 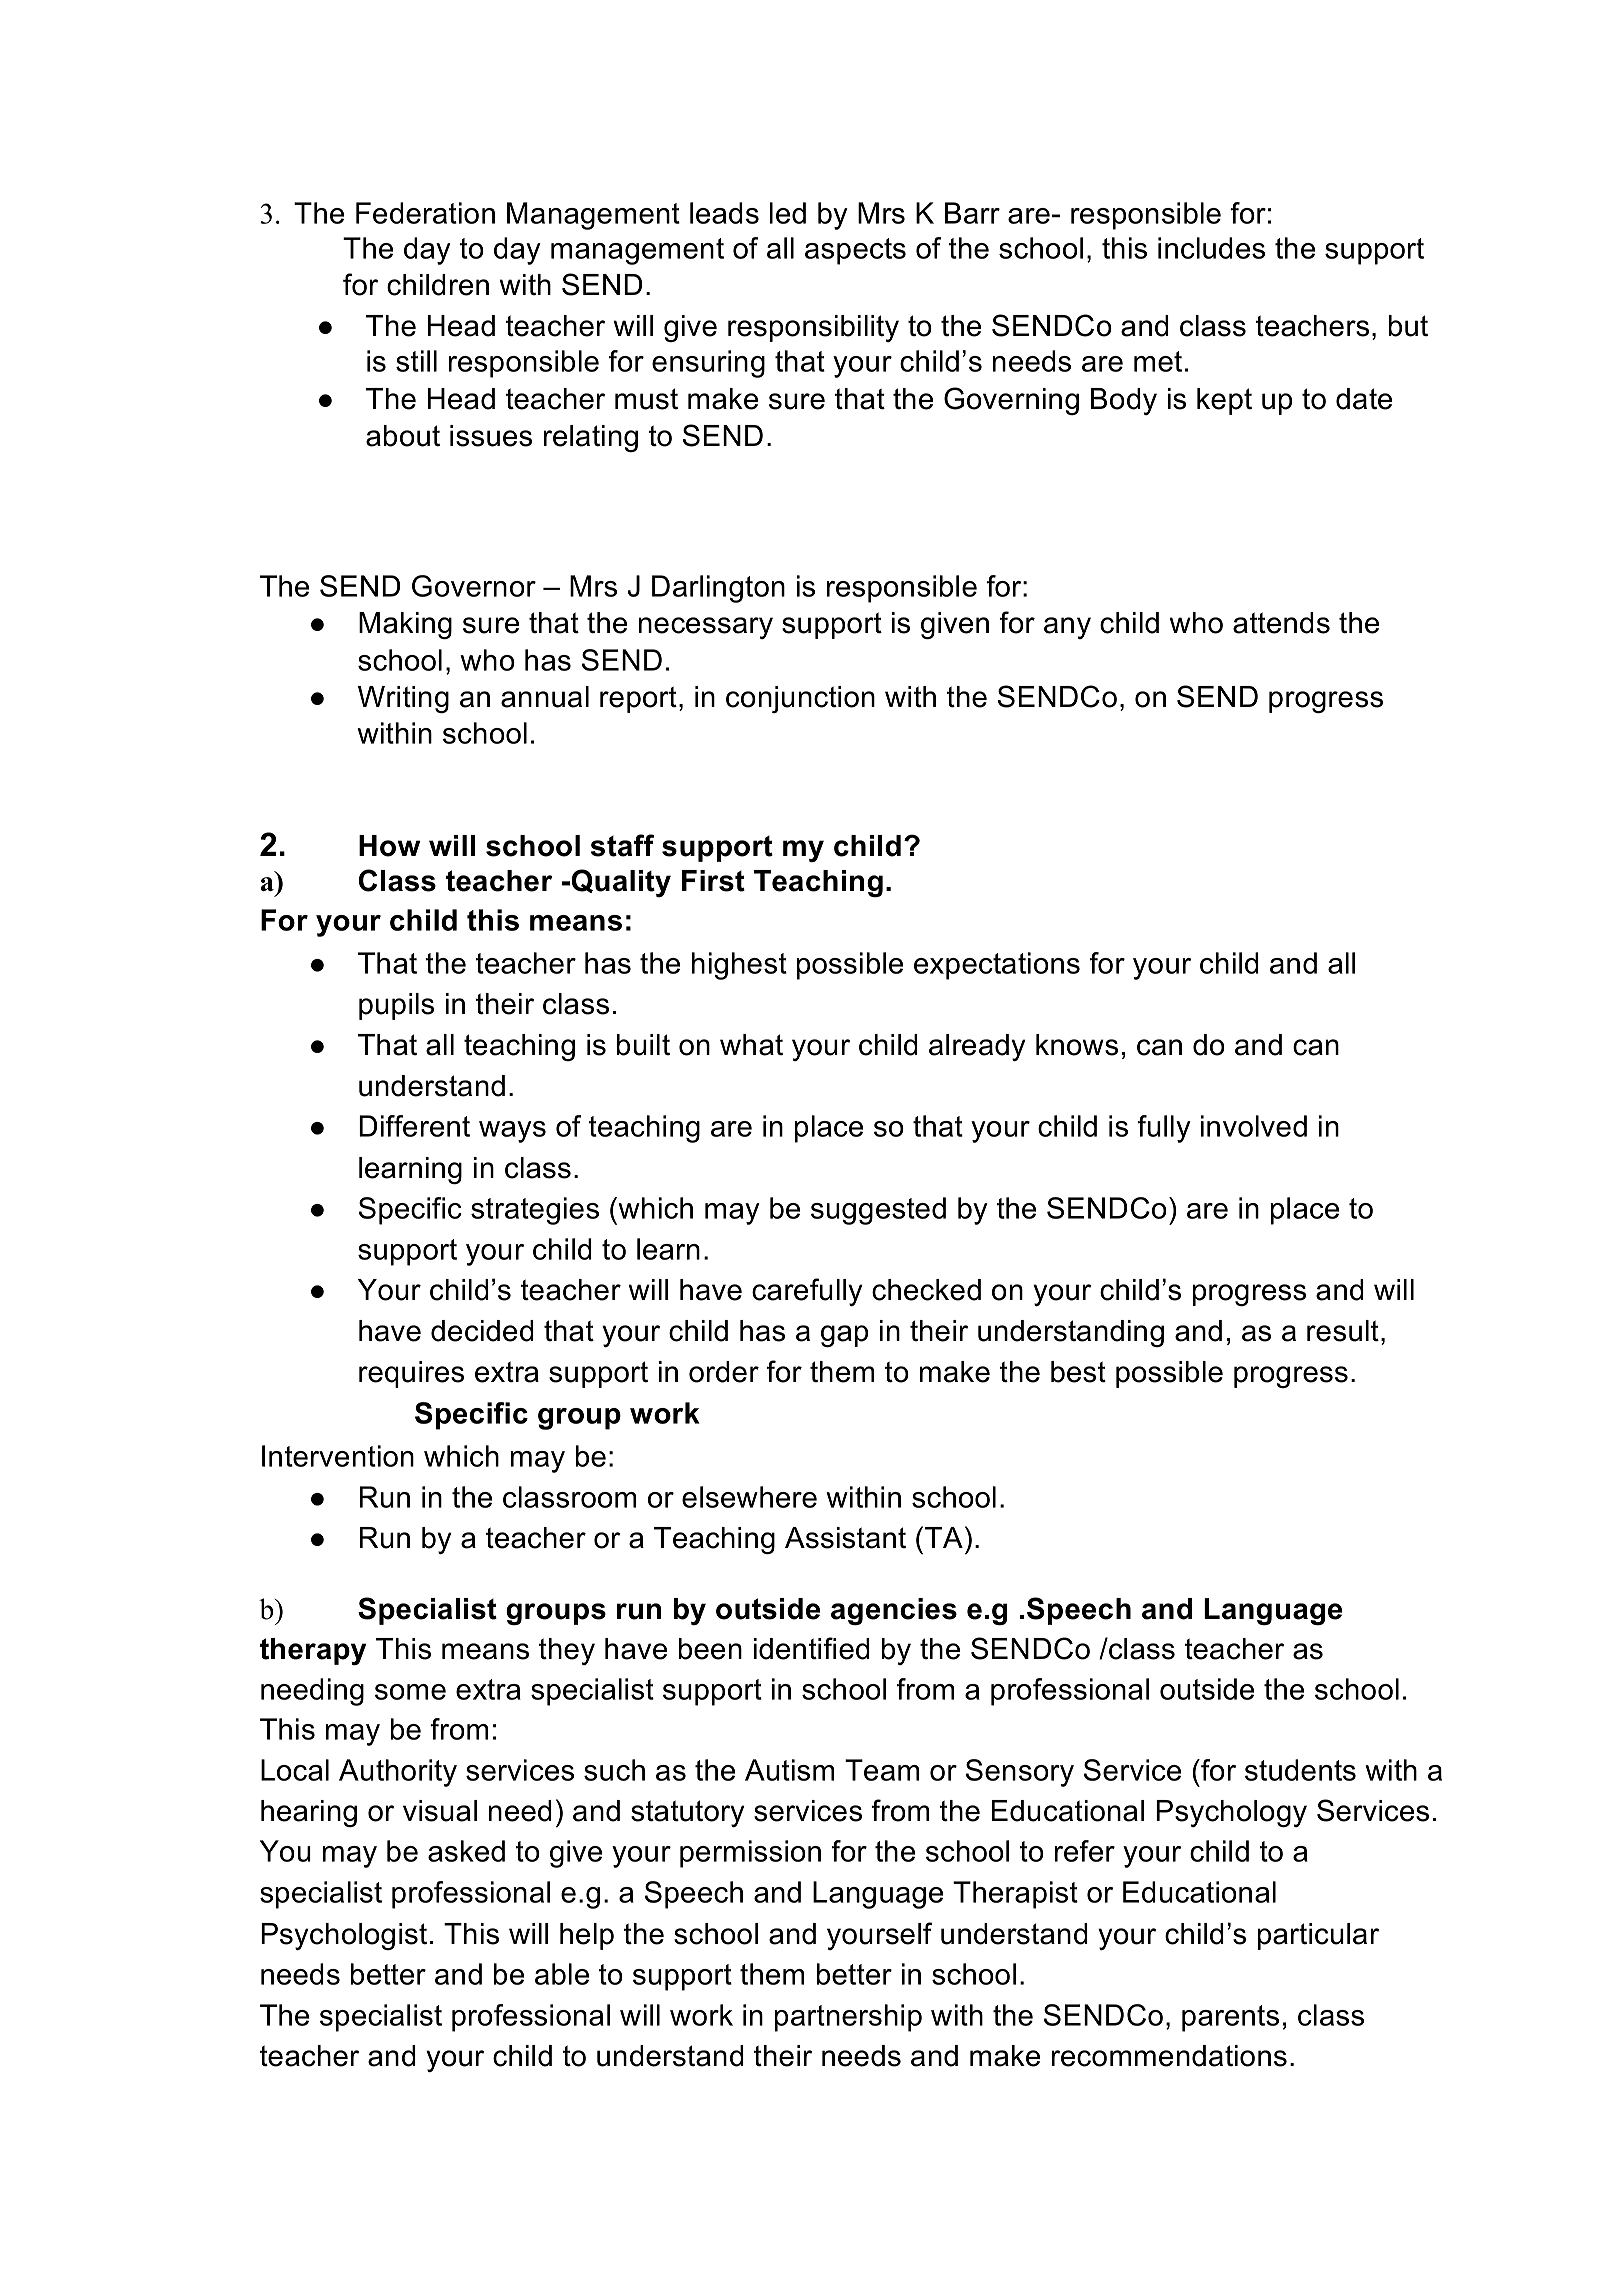 What do you see at coordinates (848, 2018) in the image?
I see `partnership` at bounding box center [848, 2018].
